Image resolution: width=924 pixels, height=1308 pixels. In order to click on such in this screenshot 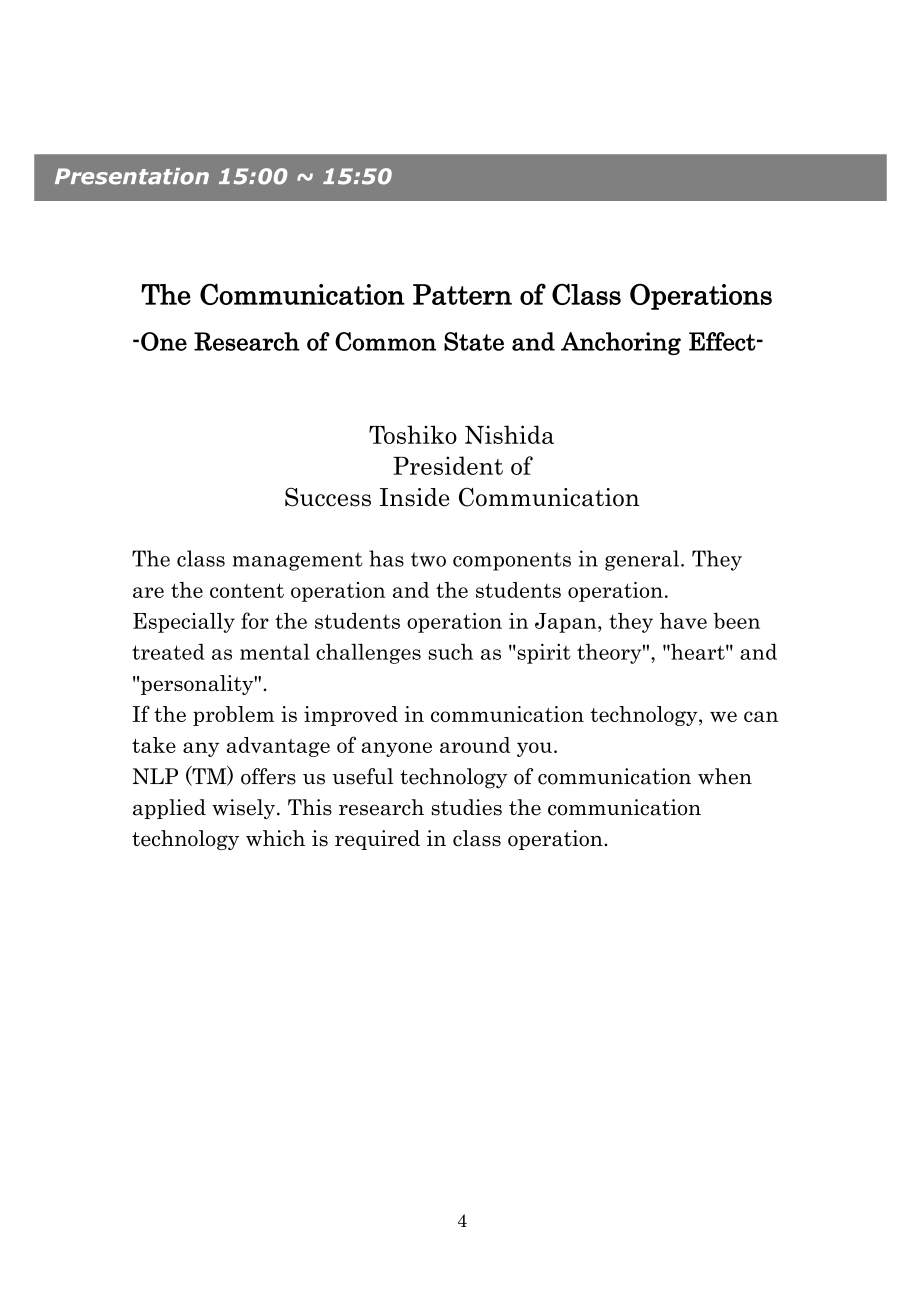, I will do `click(450, 651)`.
